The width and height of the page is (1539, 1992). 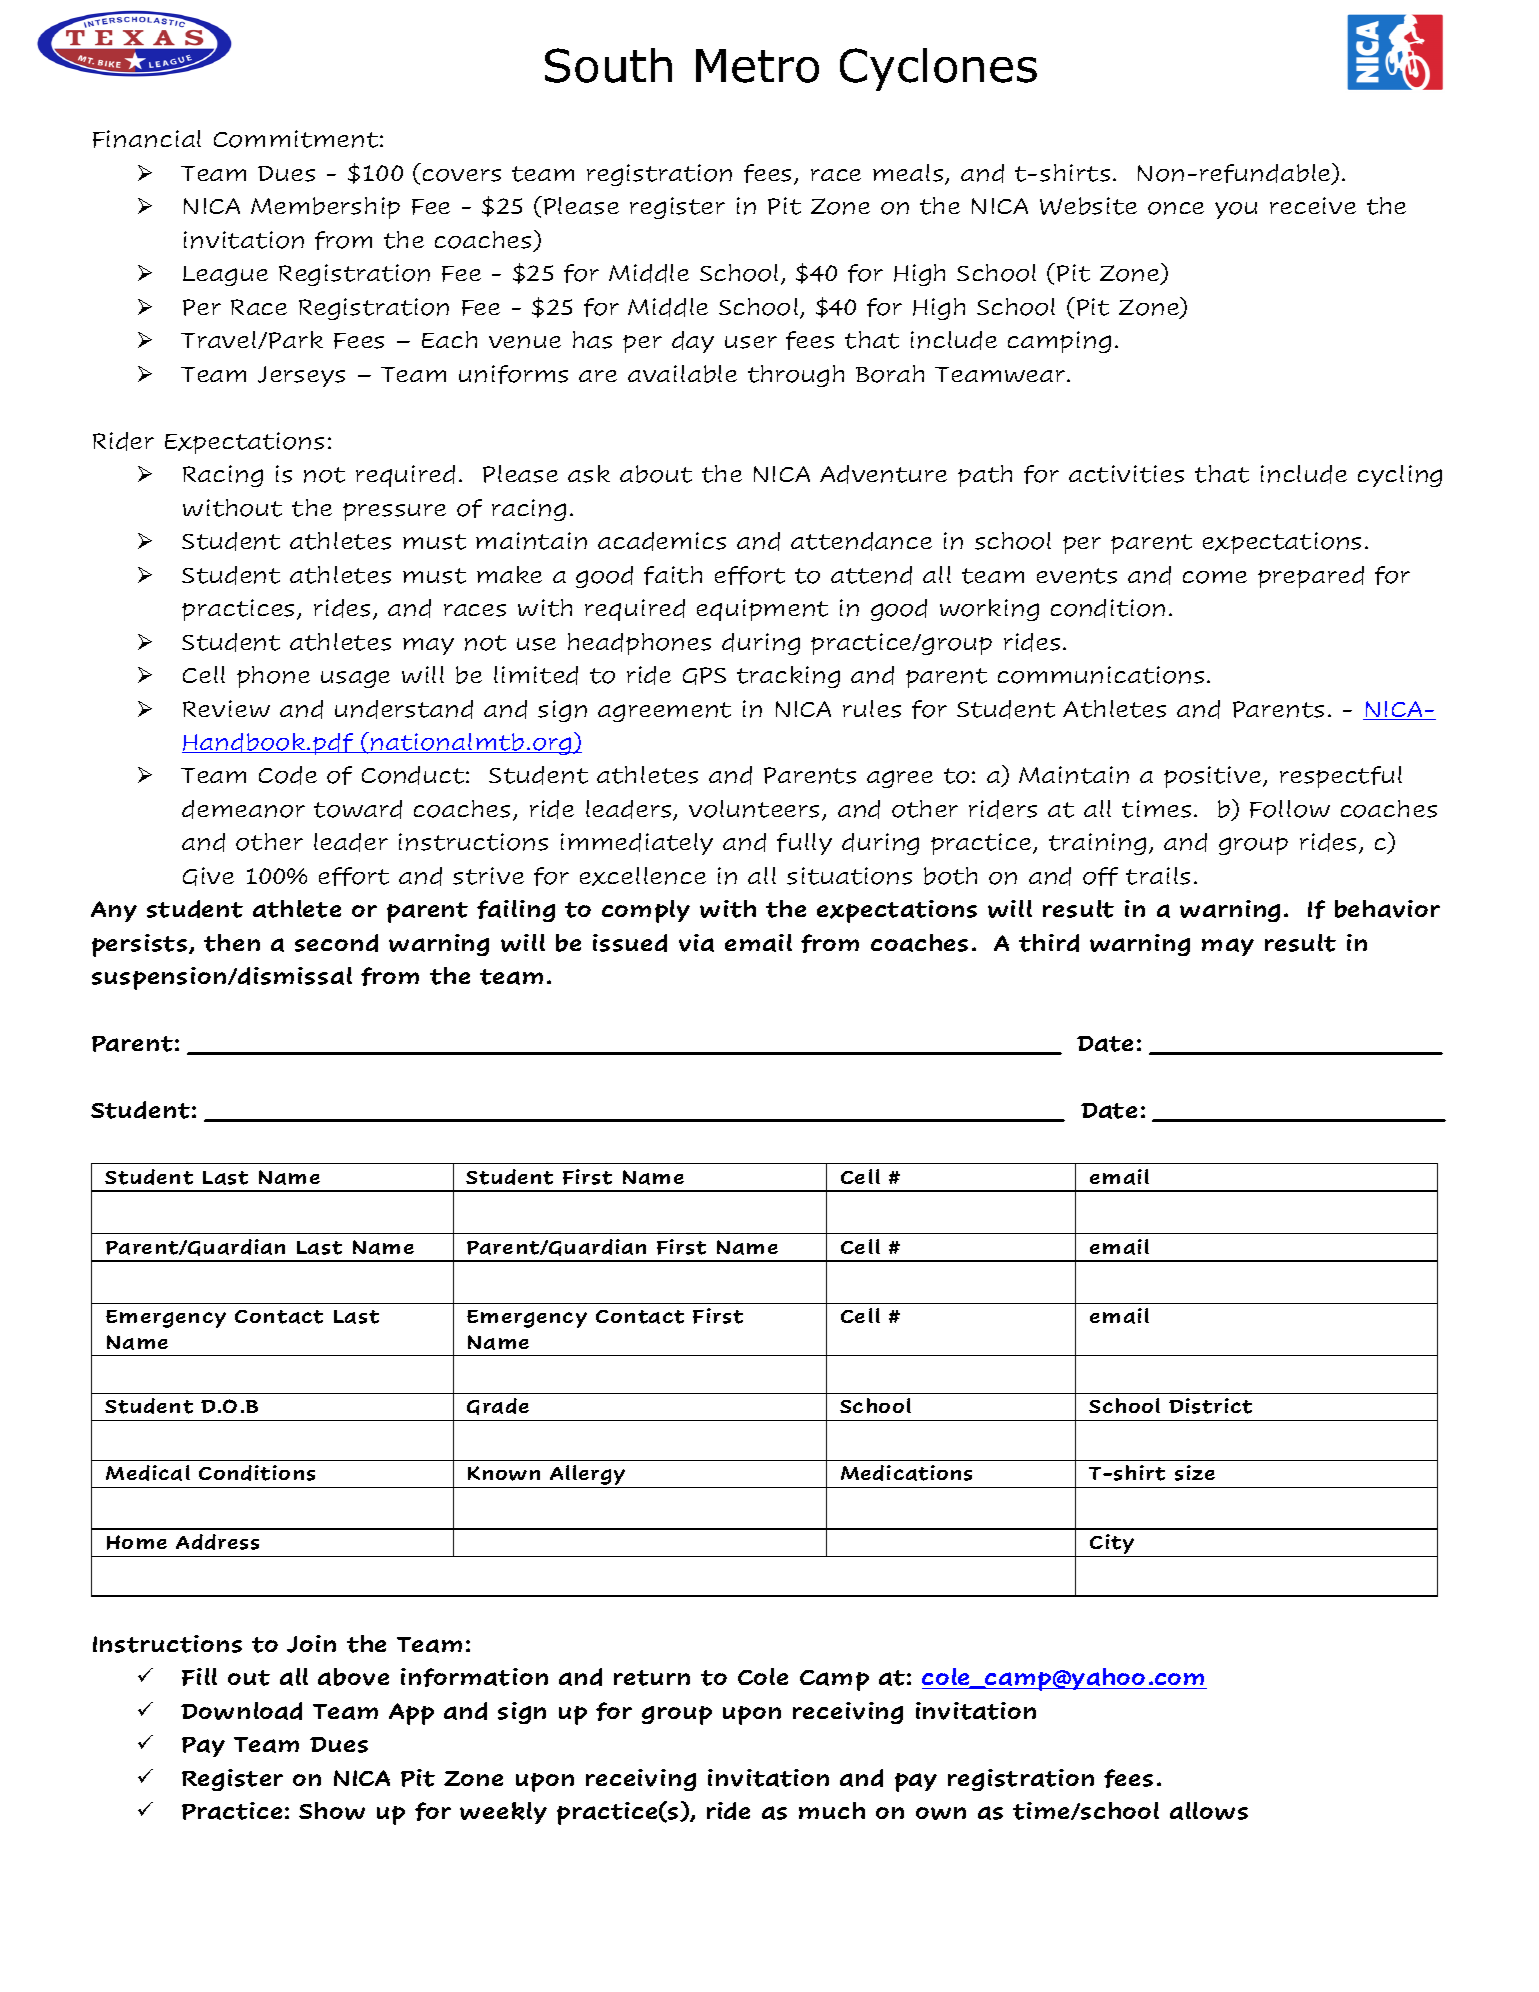 I want to click on academics, so click(x=662, y=541).
